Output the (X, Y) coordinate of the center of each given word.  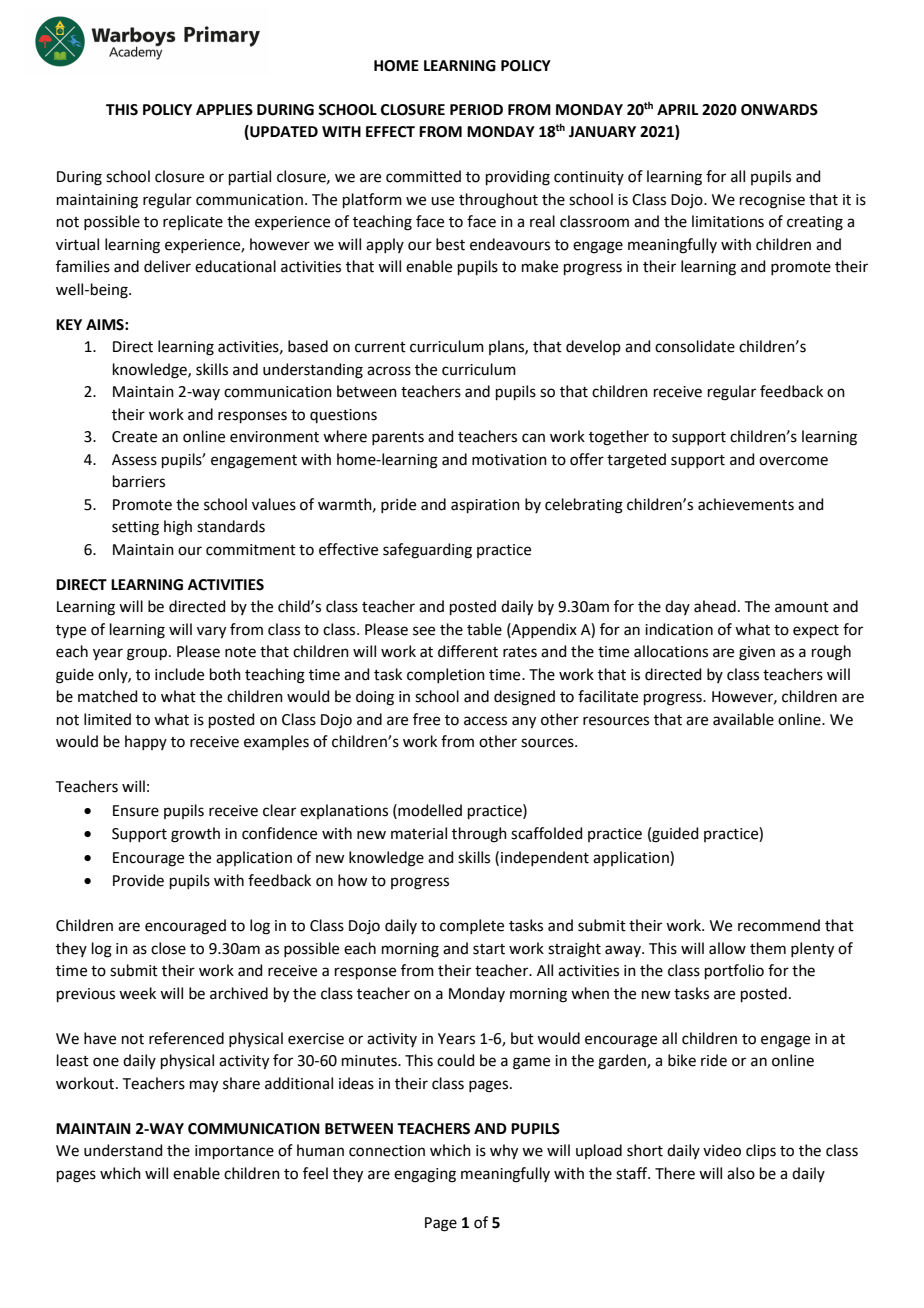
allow (727, 948)
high (178, 528)
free (426, 719)
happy (146, 742)
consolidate (695, 346)
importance (234, 1152)
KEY (69, 324)
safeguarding (427, 551)
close (168, 948)
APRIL (678, 109)
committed (423, 176)
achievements (746, 504)
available (743, 719)
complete (472, 926)
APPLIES (224, 110)
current (380, 347)
